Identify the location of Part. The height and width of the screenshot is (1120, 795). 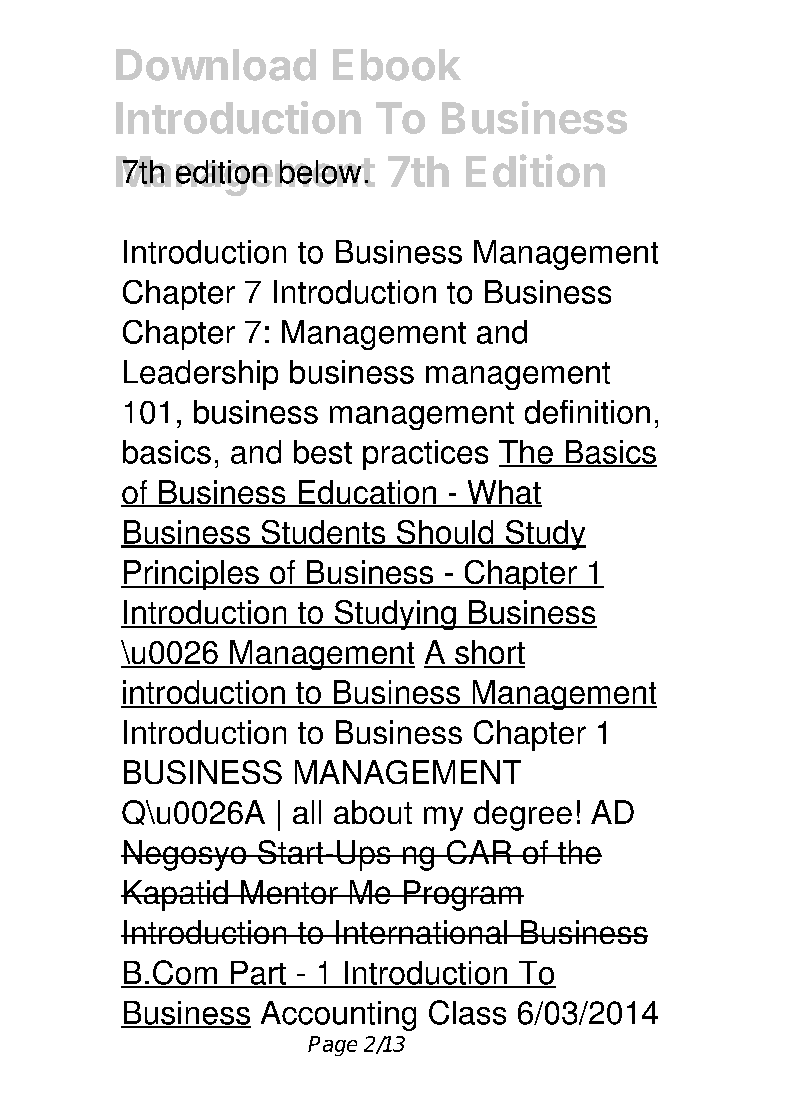
(258, 974).
